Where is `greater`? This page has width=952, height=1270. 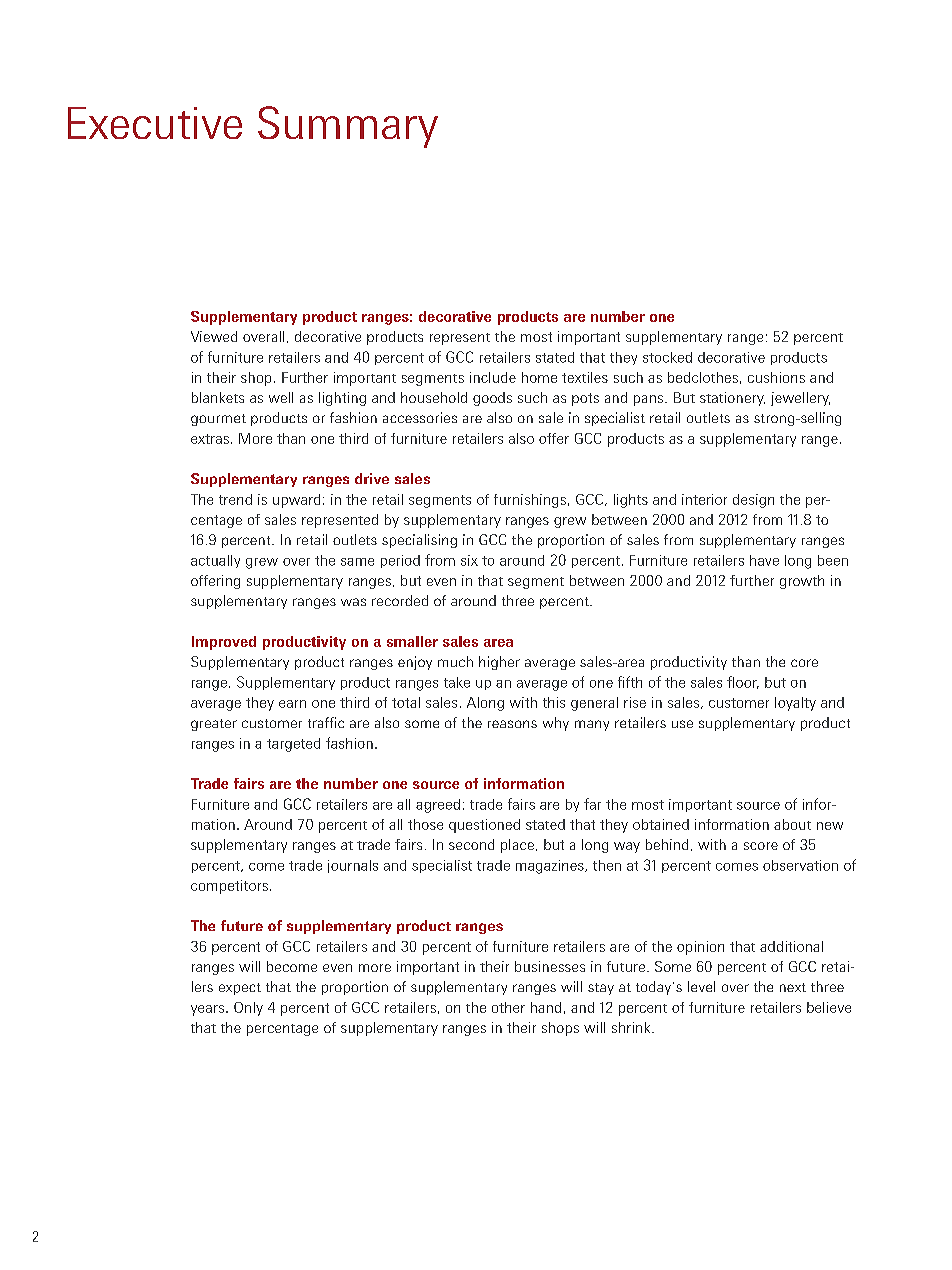 greater is located at coordinates (214, 725).
